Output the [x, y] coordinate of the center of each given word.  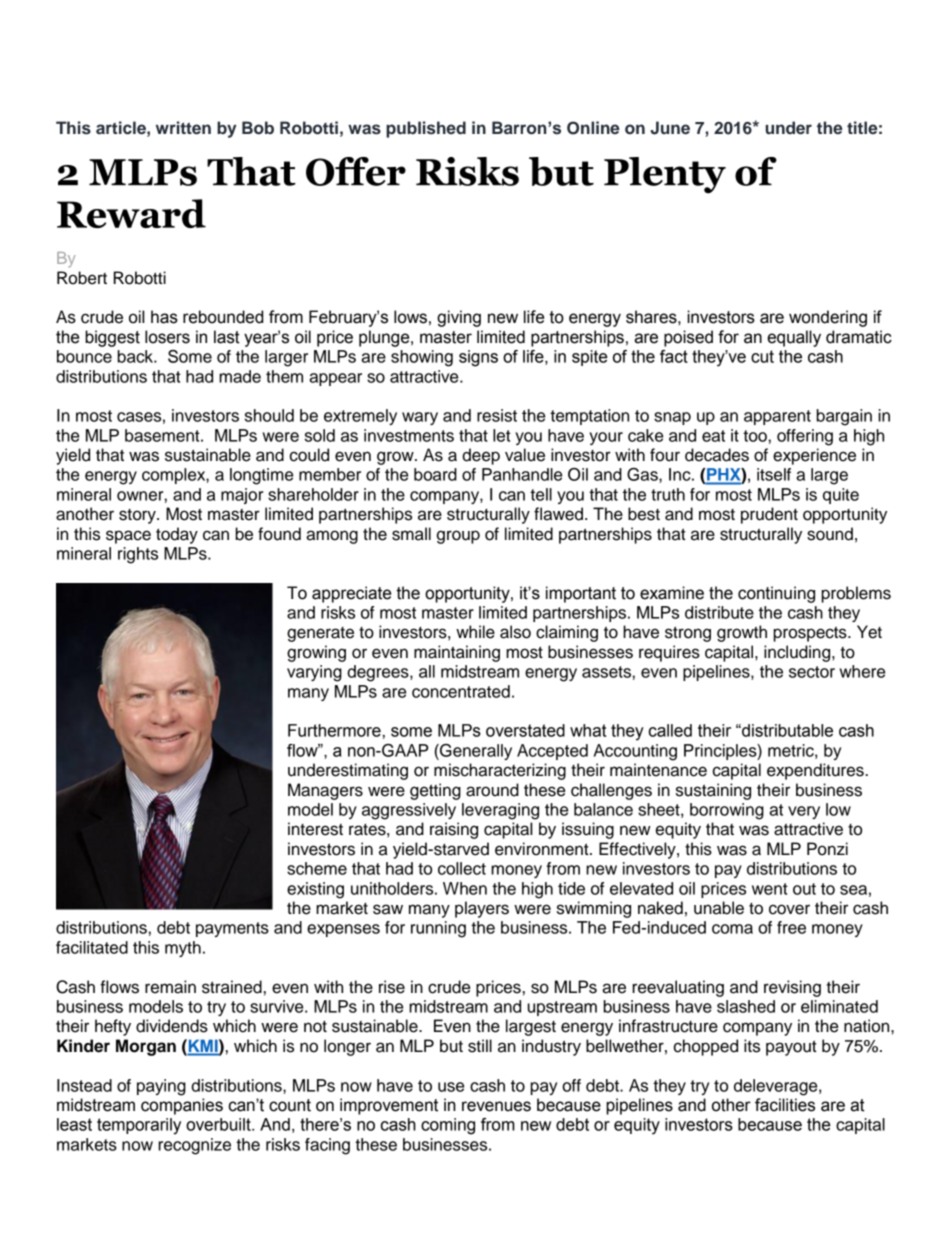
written [183, 128]
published [426, 129]
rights [138, 555]
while [475, 632]
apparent [777, 417]
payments [232, 929]
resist [497, 415]
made [240, 376]
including [798, 653]
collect [462, 868]
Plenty [665, 175]
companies [182, 1106]
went [770, 889]
